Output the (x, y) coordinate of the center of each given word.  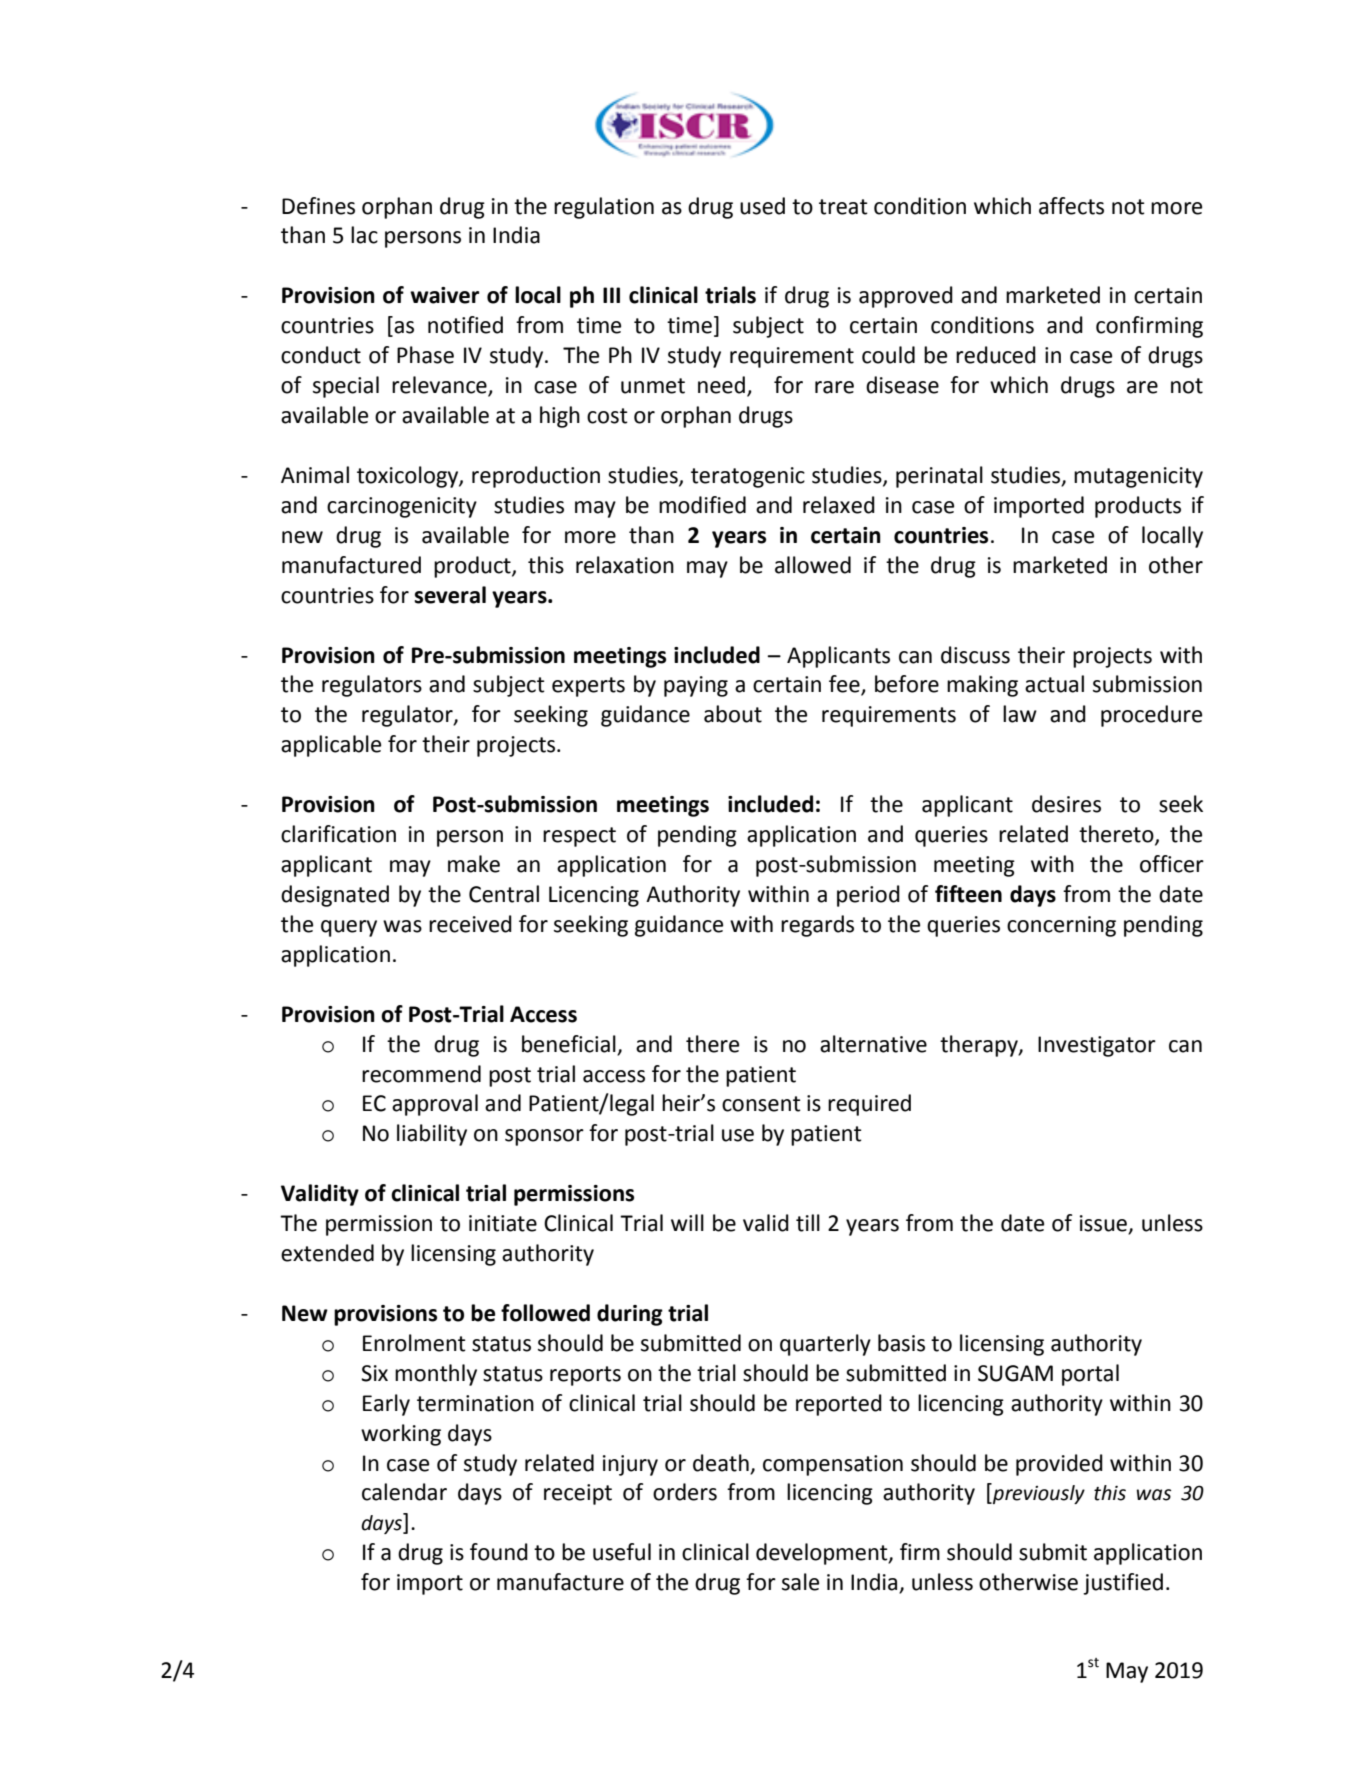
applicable (331, 746)
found (499, 1552)
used (762, 206)
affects (1071, 206)
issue (1104, 1224)
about (733, 714)
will (687, 1222)
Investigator (1097, 1046)
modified (702, 505)
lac (364, 235)
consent (761, 1104)
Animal (315, 475)
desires (1066, 804)
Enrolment (414, 1343)
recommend (421, 1074)
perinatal (939, 477)
